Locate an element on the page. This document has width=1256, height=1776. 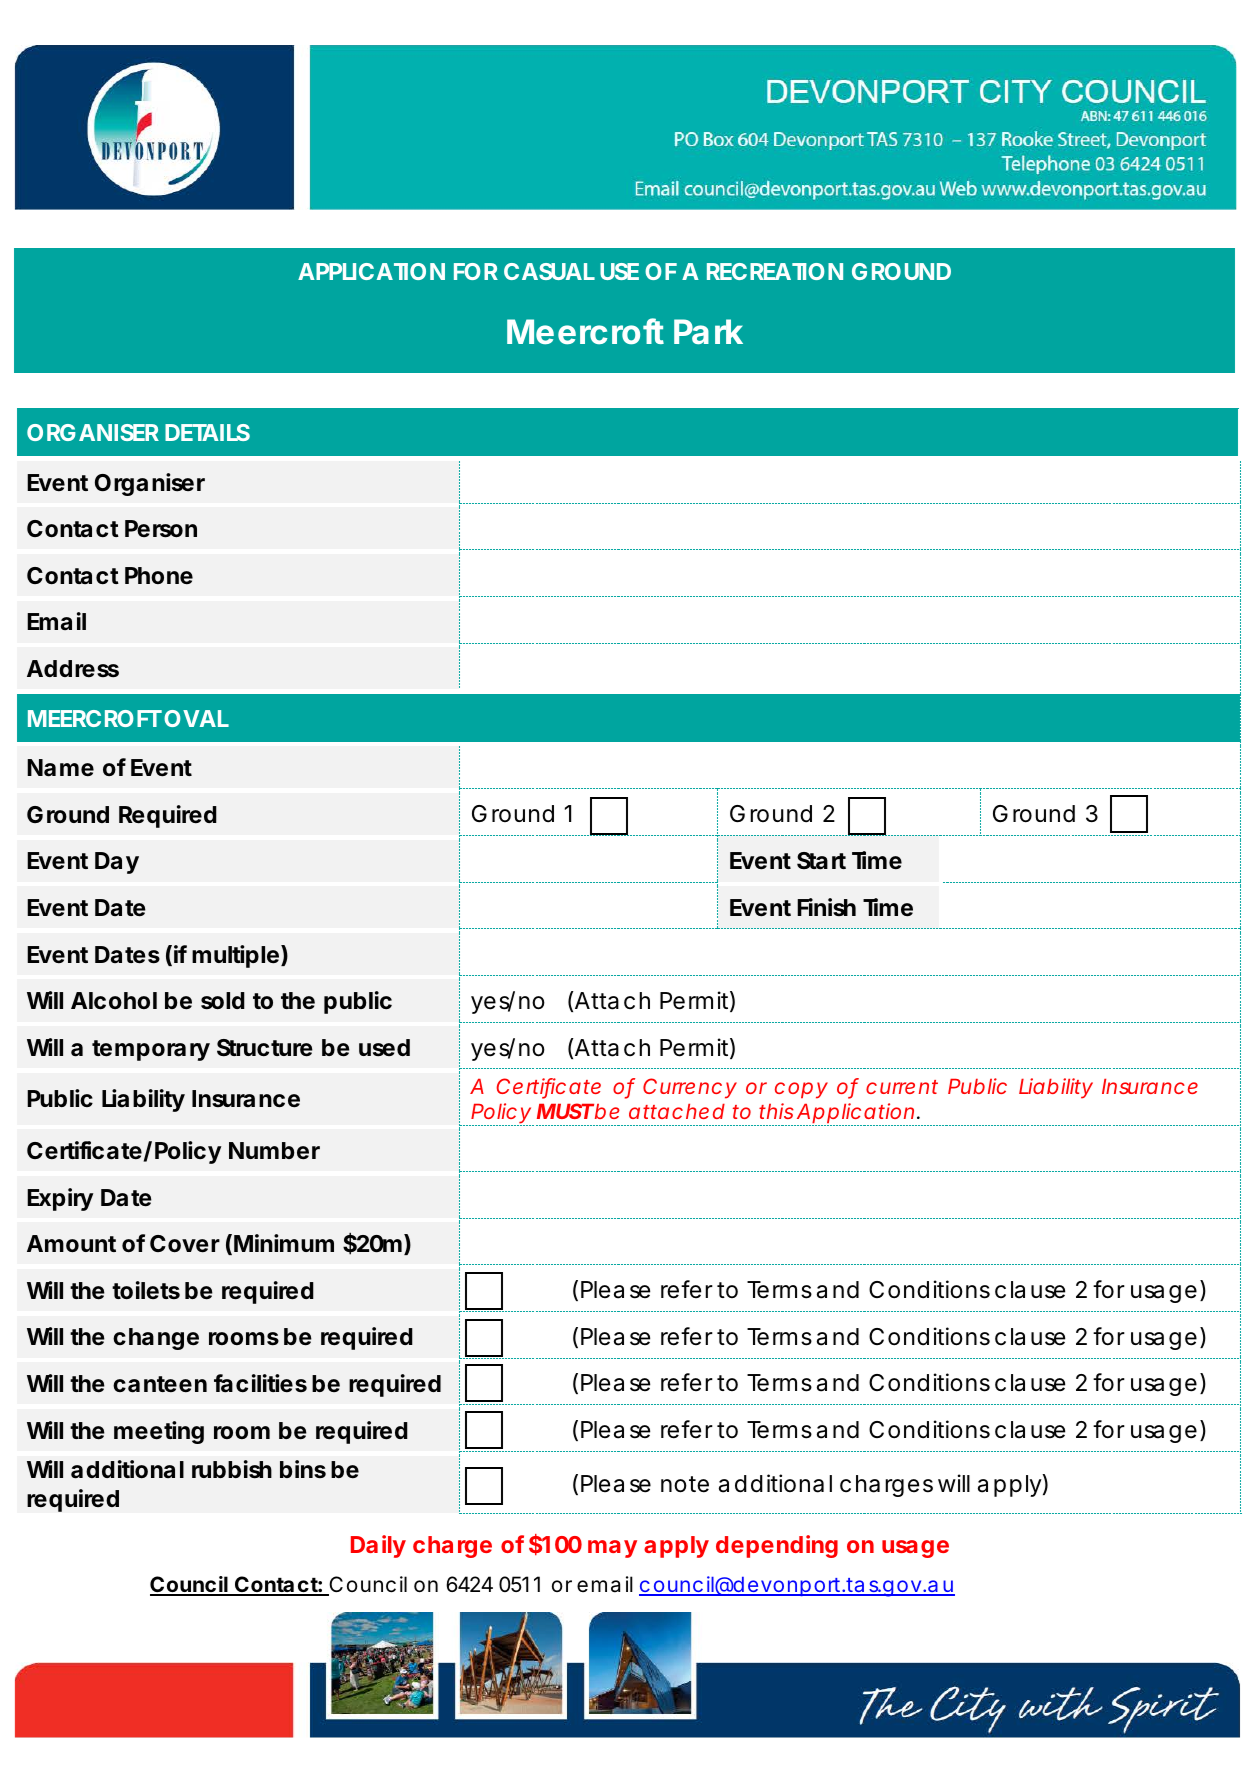
used is located at coordinates (384, 1048).
